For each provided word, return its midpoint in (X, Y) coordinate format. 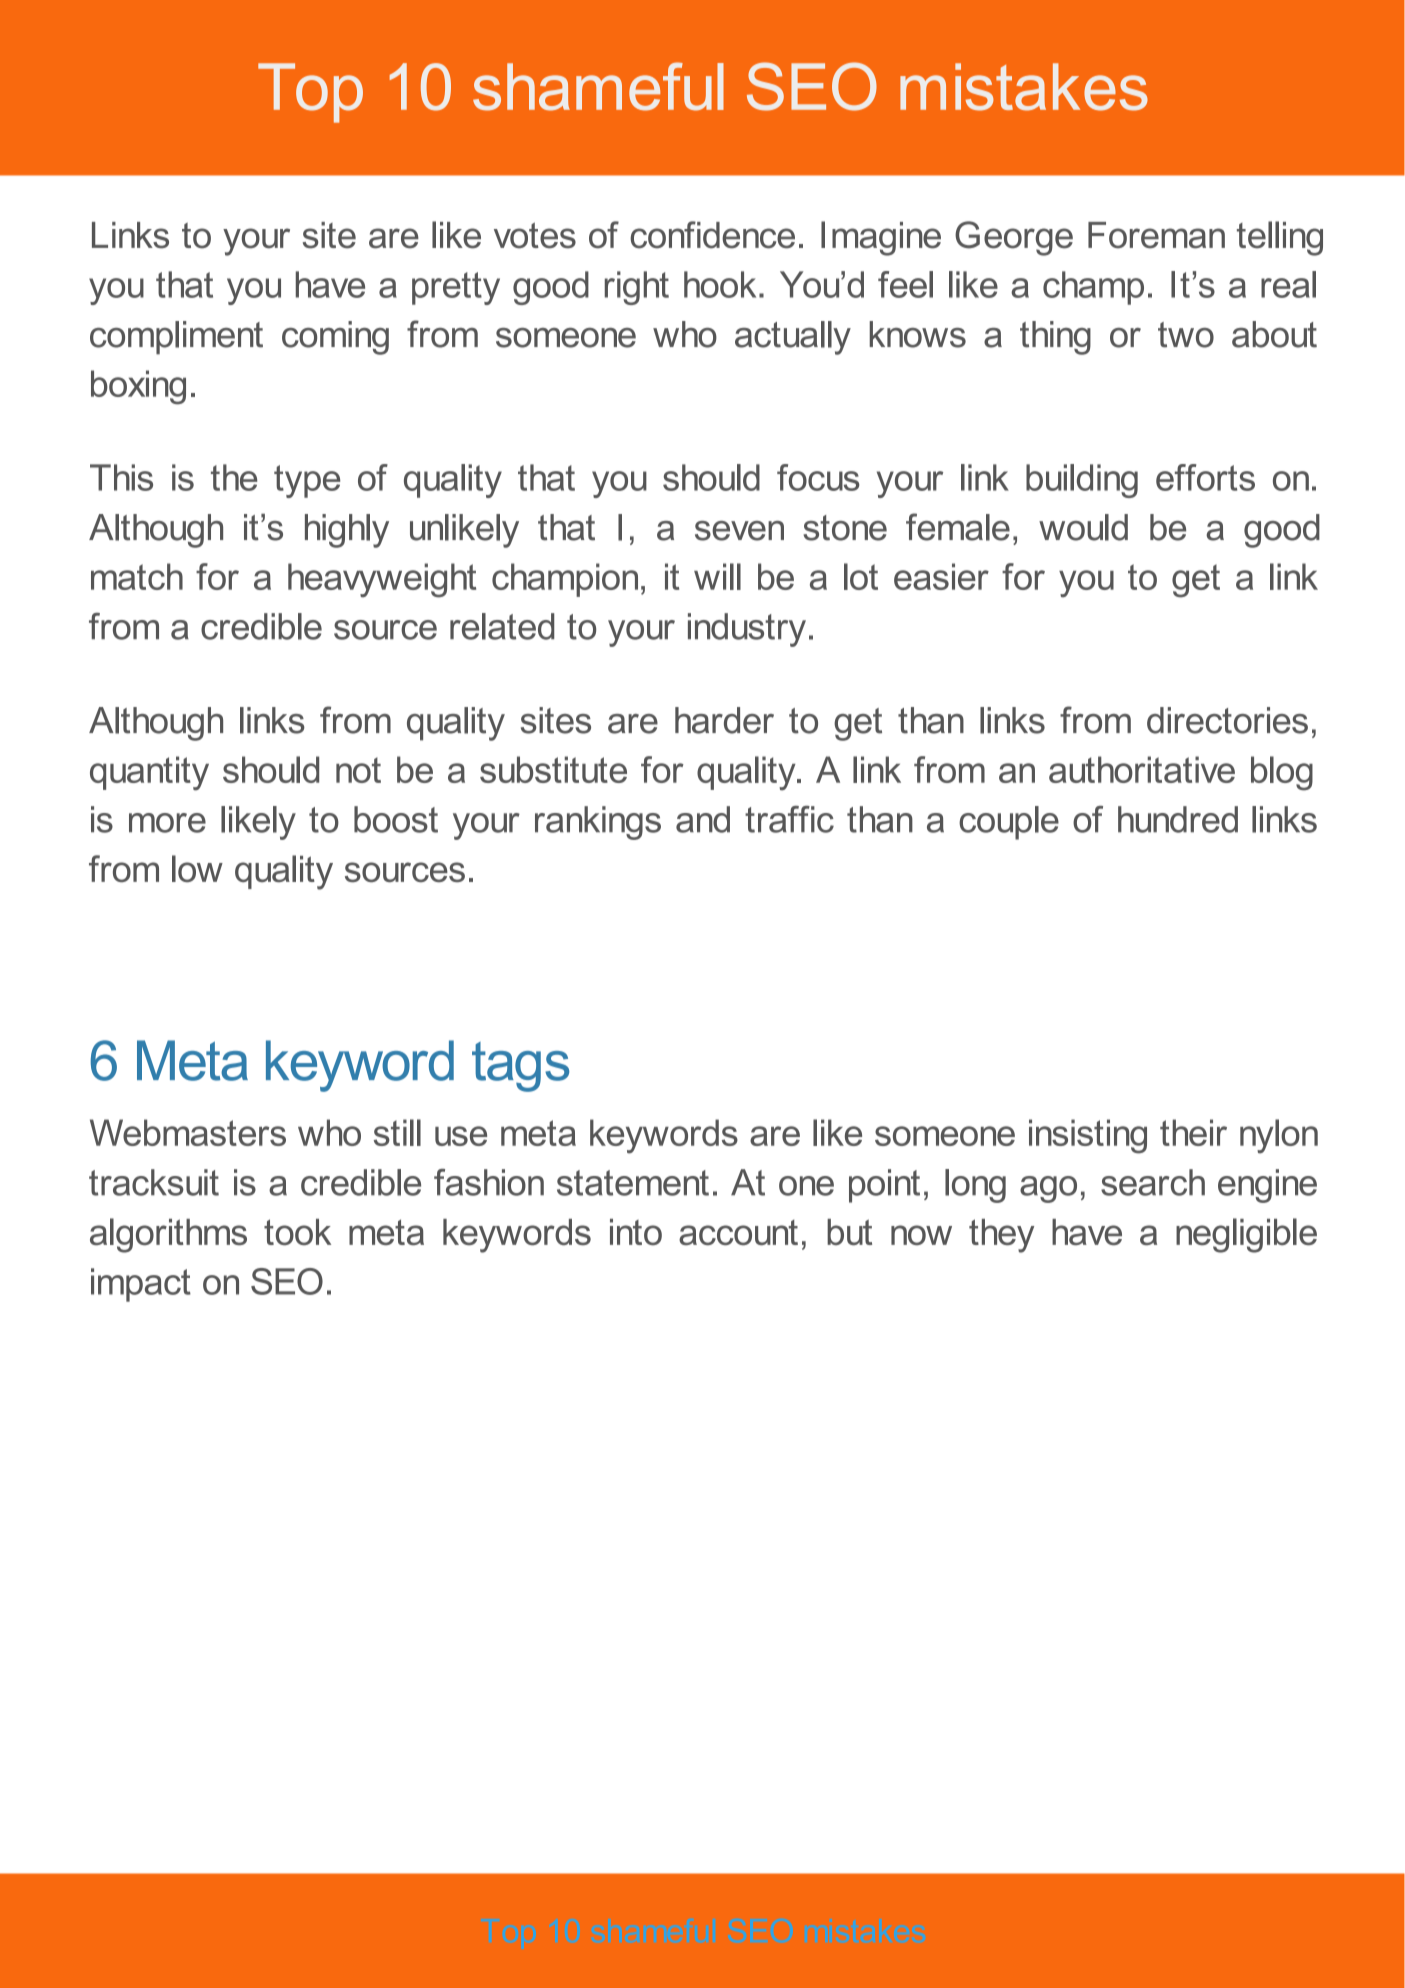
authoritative (1142, 769)
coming (335, 338)
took (297, 1232)
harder (724, 720)
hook (720, 284)
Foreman (1156, 235)
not (358, 770)
